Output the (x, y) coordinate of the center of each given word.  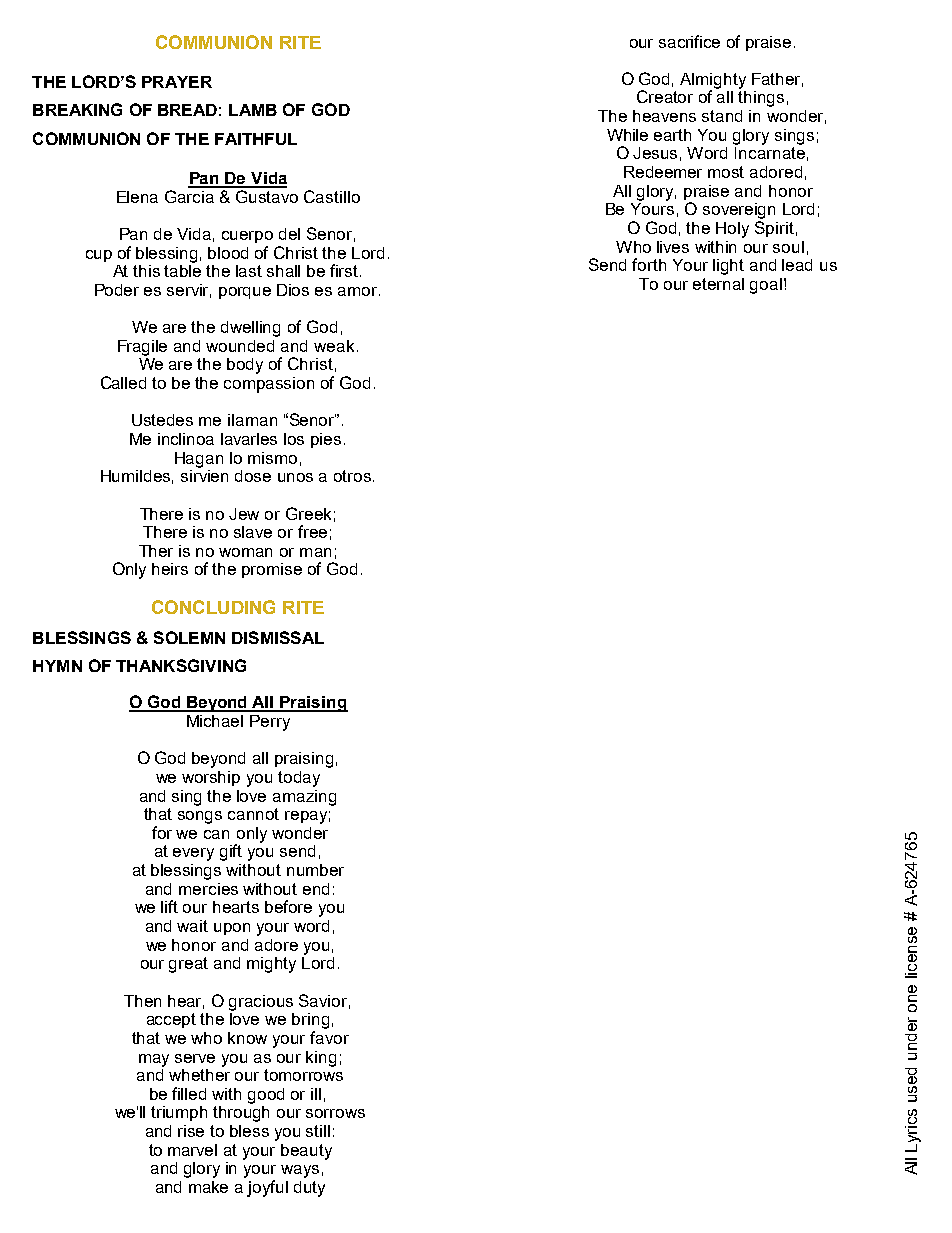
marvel (192, 1150)
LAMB (253, 110)
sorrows (335, 1113)
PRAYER (177, 82)
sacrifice (689, 41)
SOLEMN (189, 637)
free (312, 531)
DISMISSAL (278, 637)
